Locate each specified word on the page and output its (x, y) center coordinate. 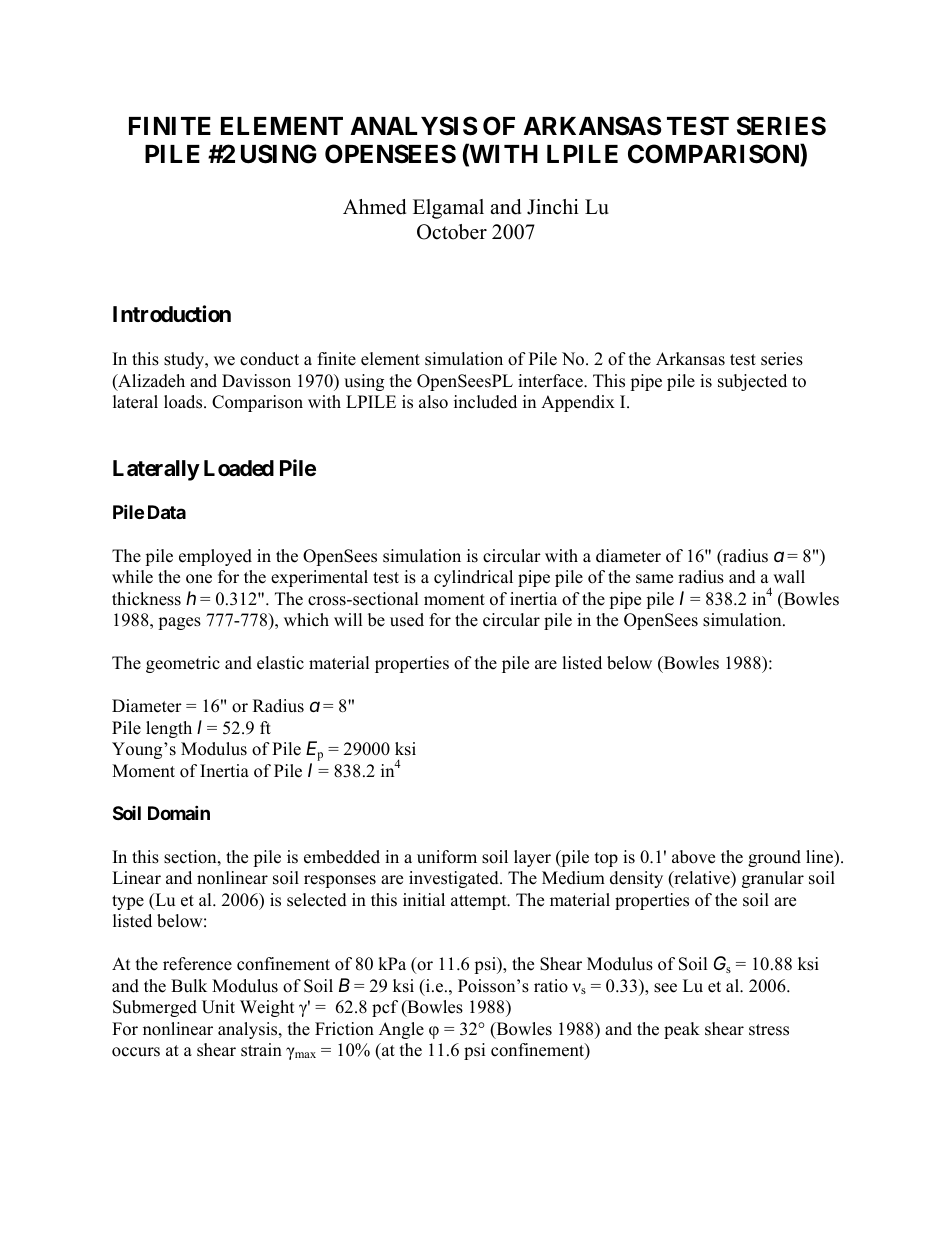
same (654, 579)
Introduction (172, 313)
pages (179, 623)
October (452, 232)
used (407, 620)
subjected (752, 382)
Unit (218, 1007)
